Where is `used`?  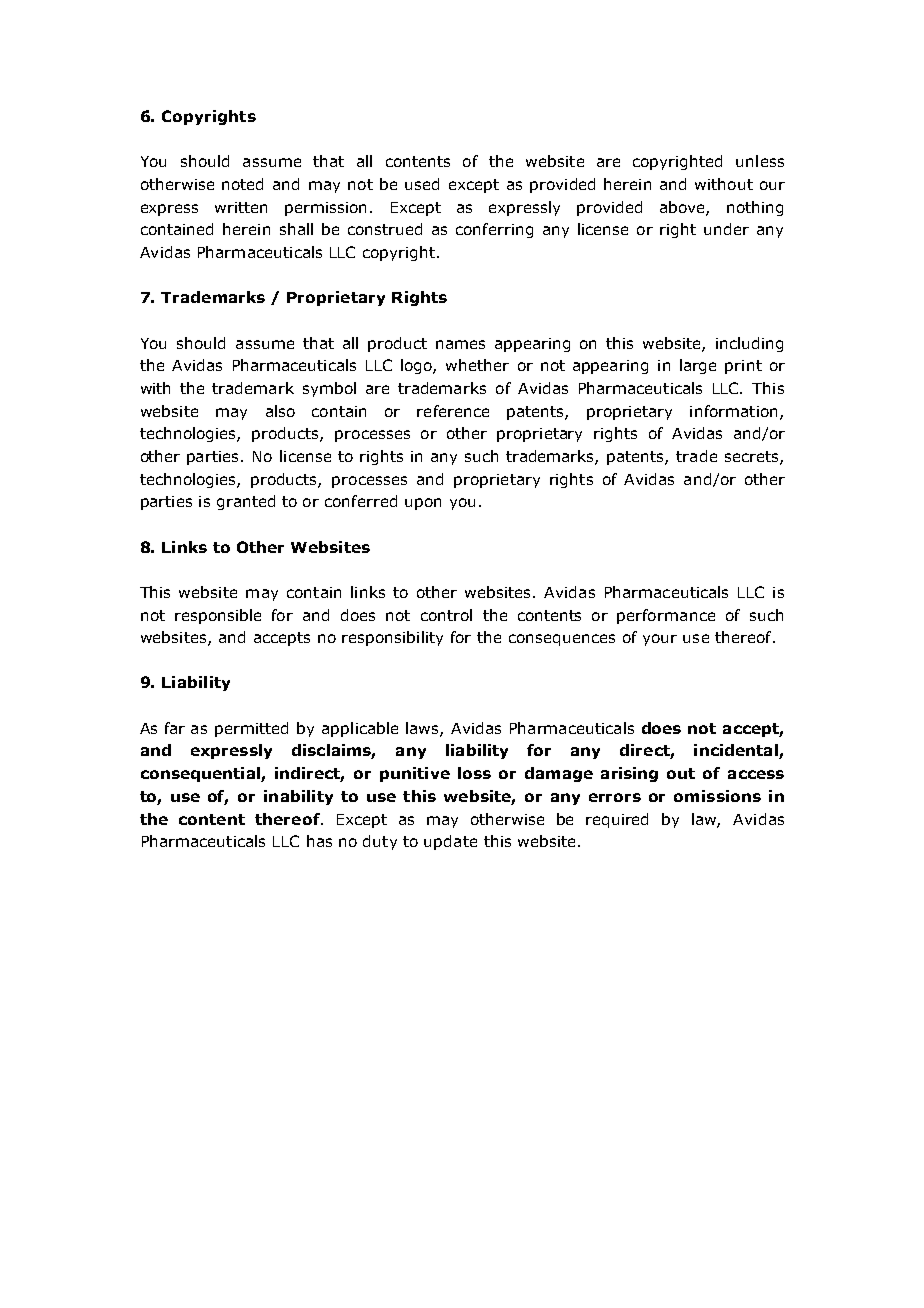 used is located at coordinates (422, 184).
